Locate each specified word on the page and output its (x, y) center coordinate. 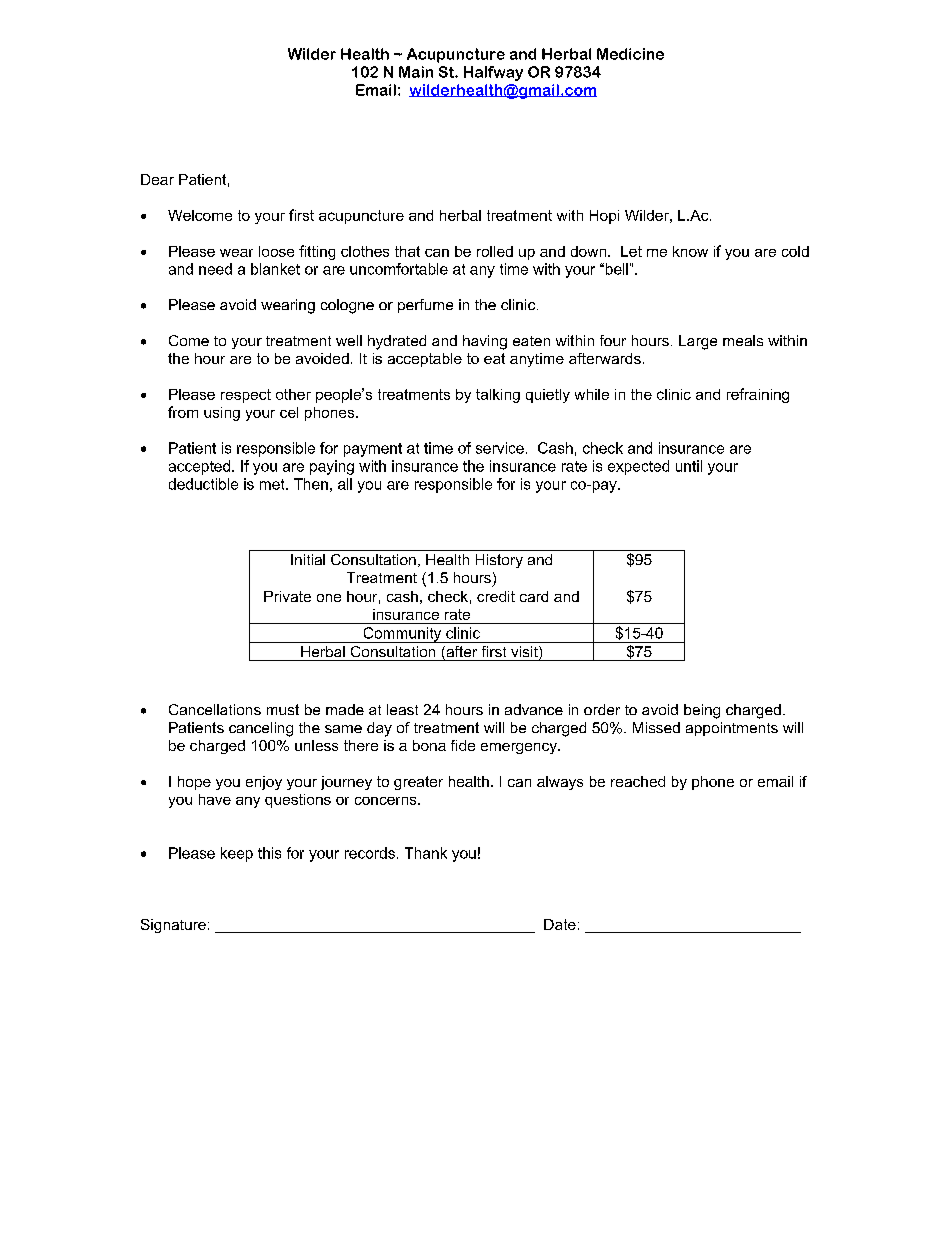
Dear (157, 179)
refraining (758, 395)
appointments (732, 729)
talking (498, 396)
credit (496, 596)
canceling (261, 729)
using (222, 414)
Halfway (493, 73)
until (689, 466)
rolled (495, 251)
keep (237, 854)
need (215, 269)
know (690, 251)
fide (463, 745)
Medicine (630, 54)
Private (287, 596)
